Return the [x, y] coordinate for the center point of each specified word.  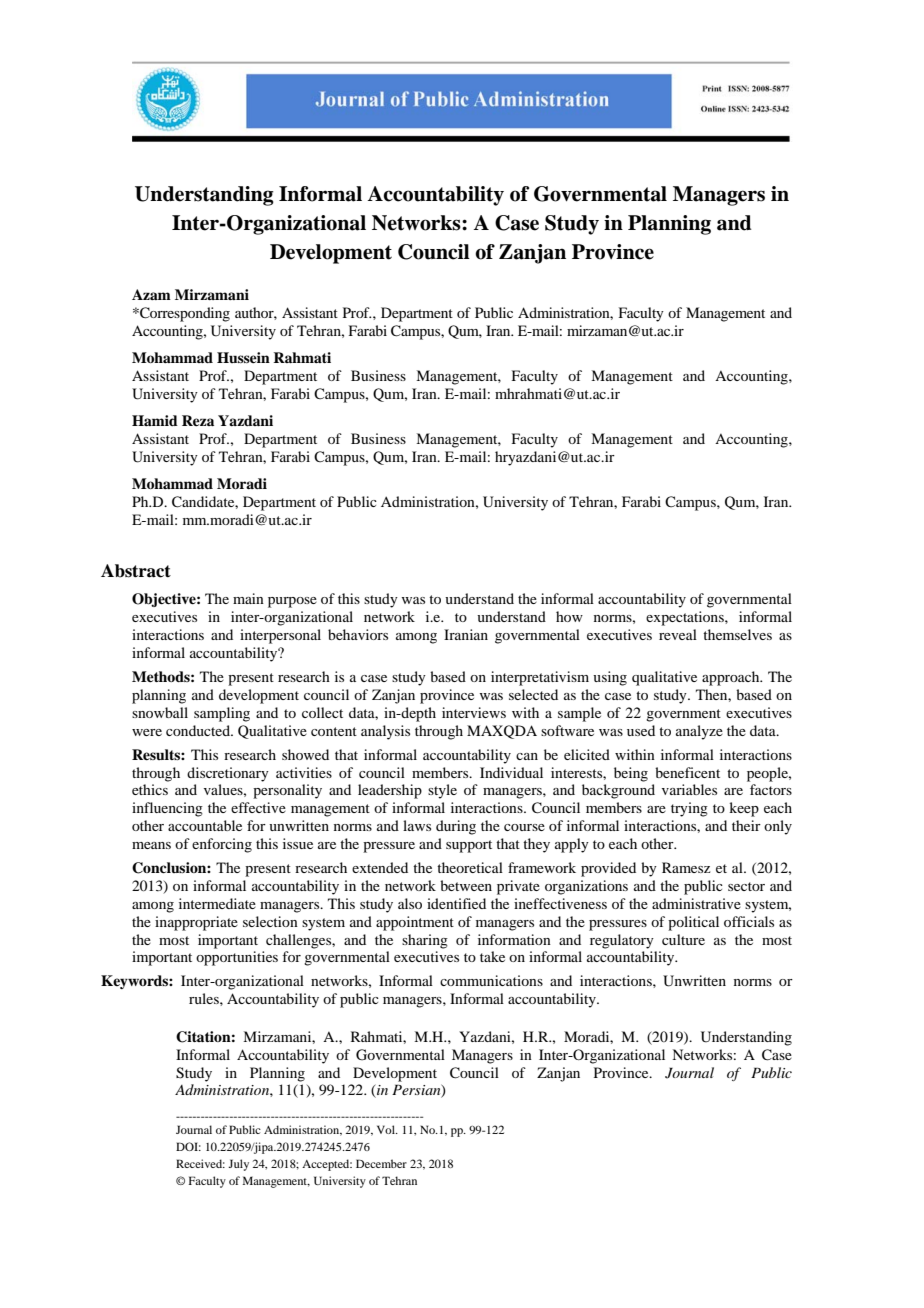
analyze [699, 732]
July [238, 1165]
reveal [678, 634]
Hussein [243, 357]
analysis [385, 732]
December [381, 1163]
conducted [199, 730]
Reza [198, 420]
